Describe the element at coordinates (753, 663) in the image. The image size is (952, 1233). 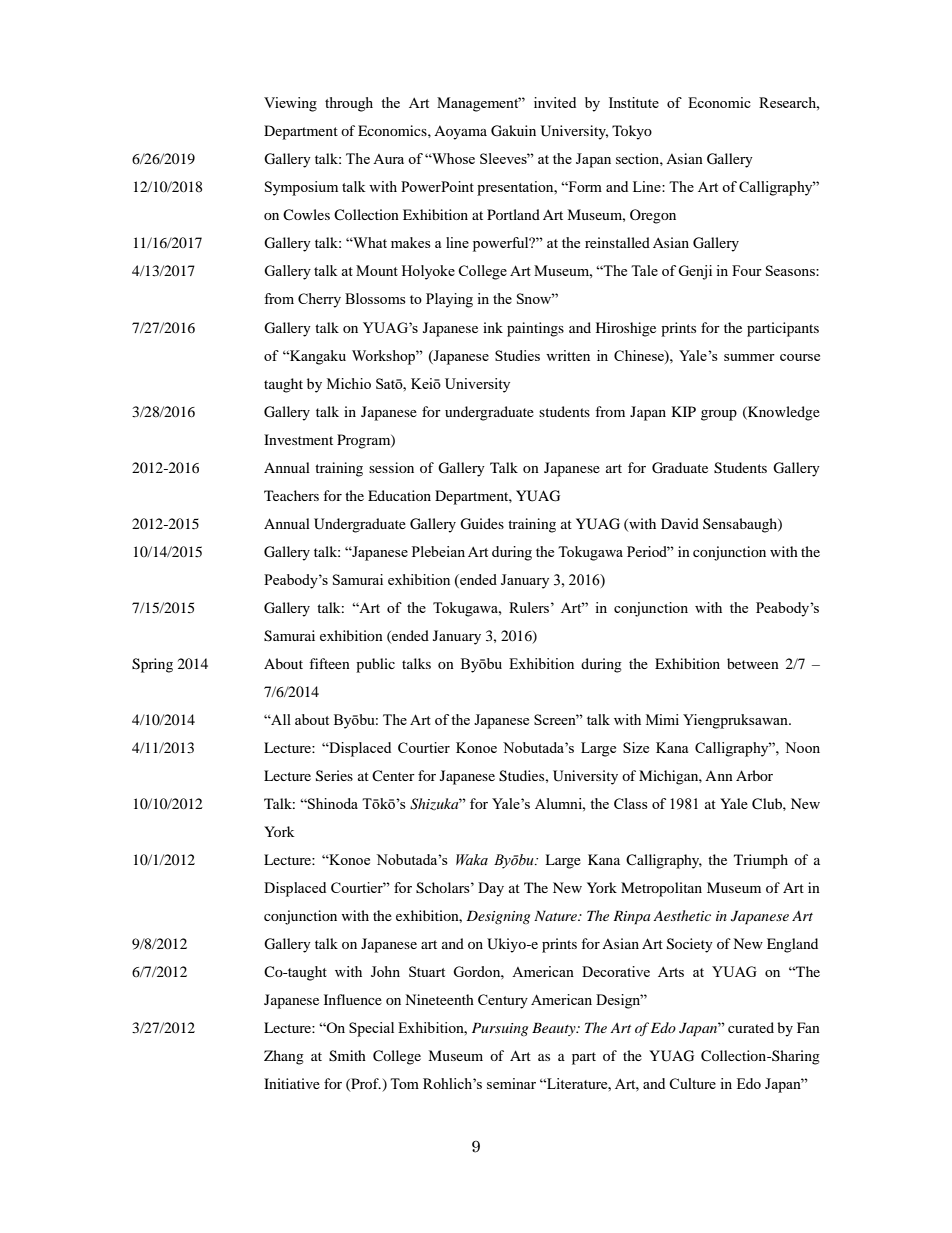
I see `between` at that location.
